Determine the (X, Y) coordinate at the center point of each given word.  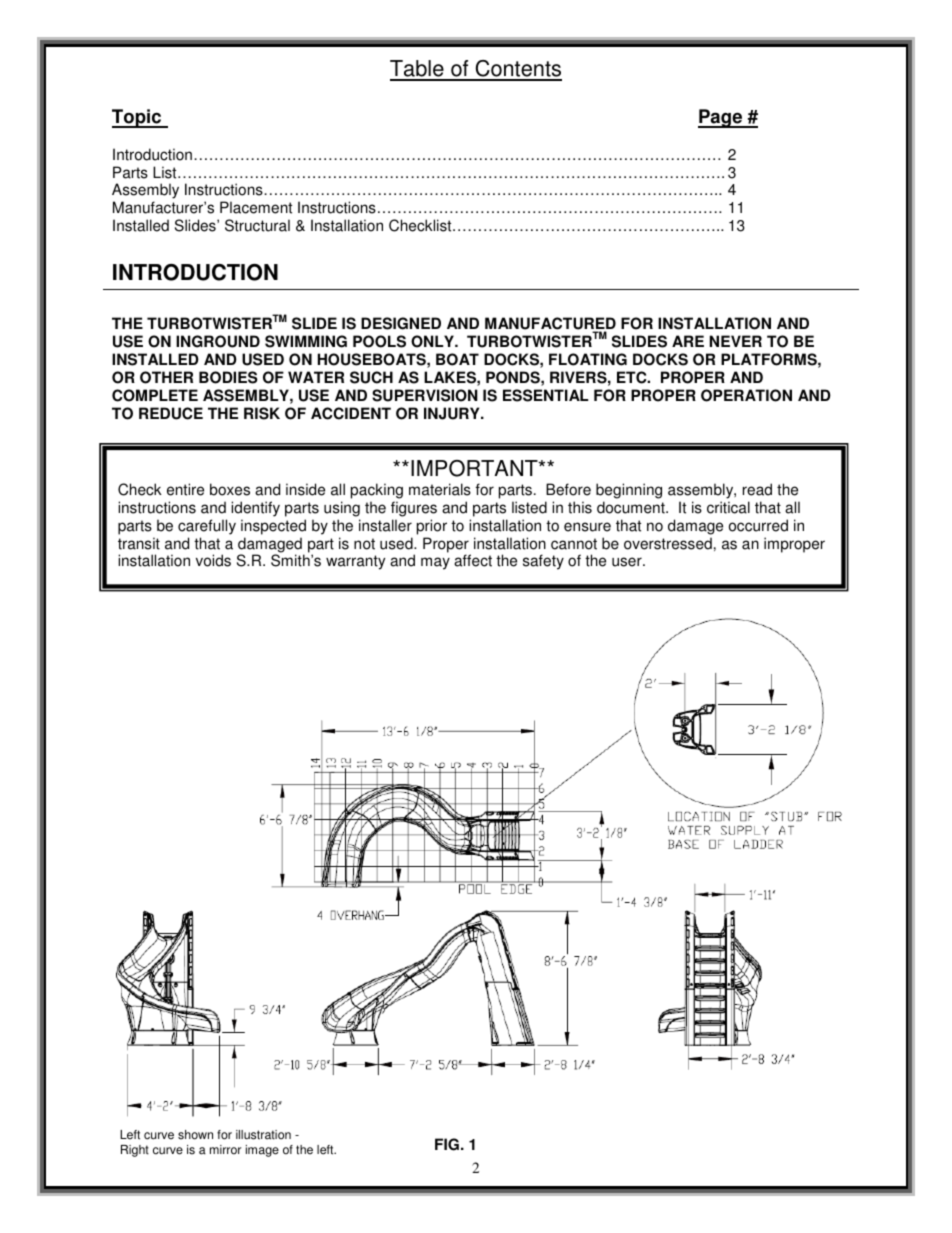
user (628, 562)
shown (195, 1135)
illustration (263, 1135)
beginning (629, 491)
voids (213, 560)
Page (721, 118)
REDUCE (171, 413)
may (435, 563)
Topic (138, 118)
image (262, 1151)
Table (418, 70)
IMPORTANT (475, 468)
